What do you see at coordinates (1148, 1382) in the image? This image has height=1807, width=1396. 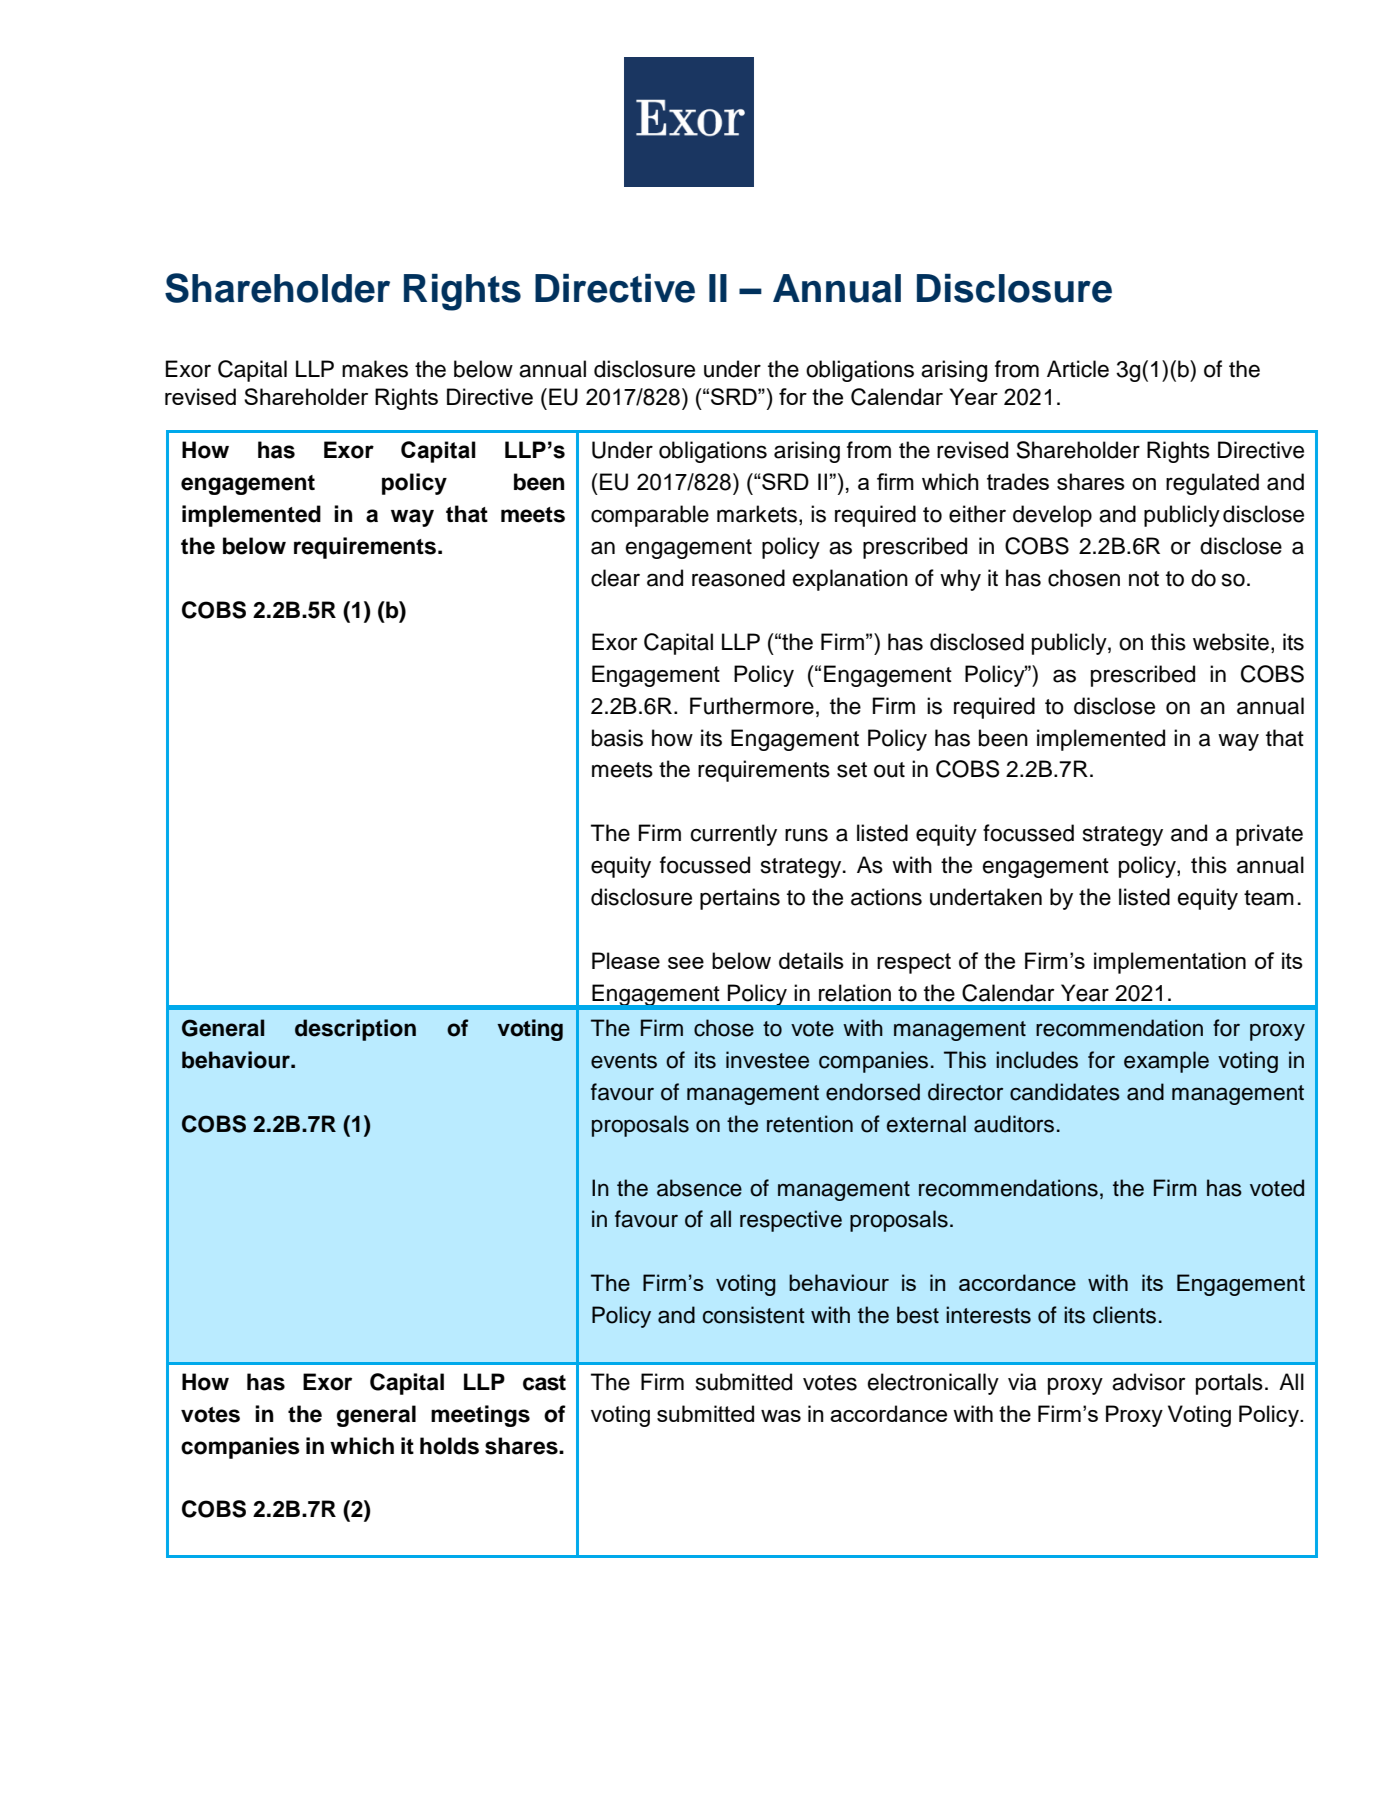 I see `advisor` at bounding box center [1148, 1382].
